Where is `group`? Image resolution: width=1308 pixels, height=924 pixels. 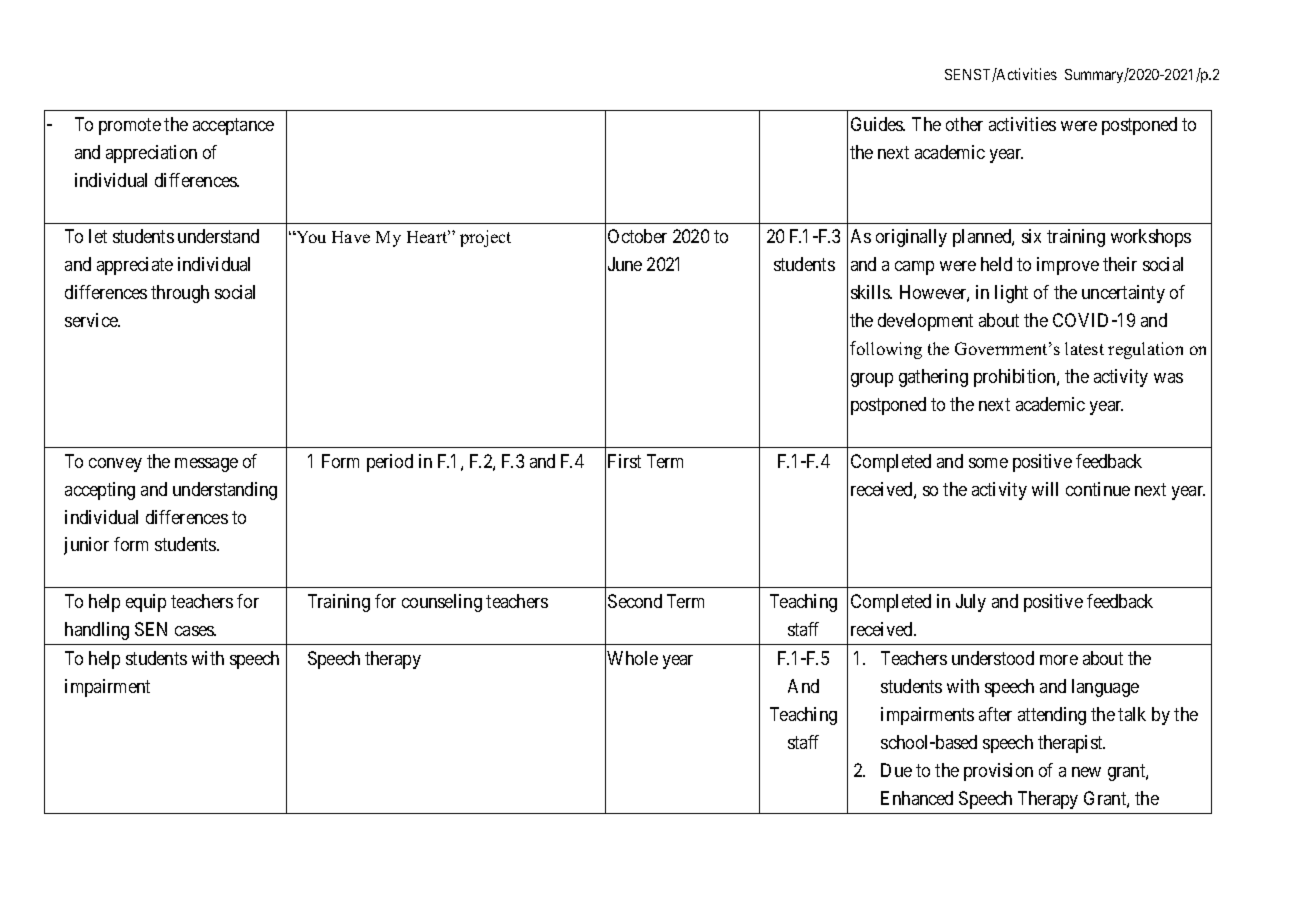
group is located at coordinates (872, 380).
